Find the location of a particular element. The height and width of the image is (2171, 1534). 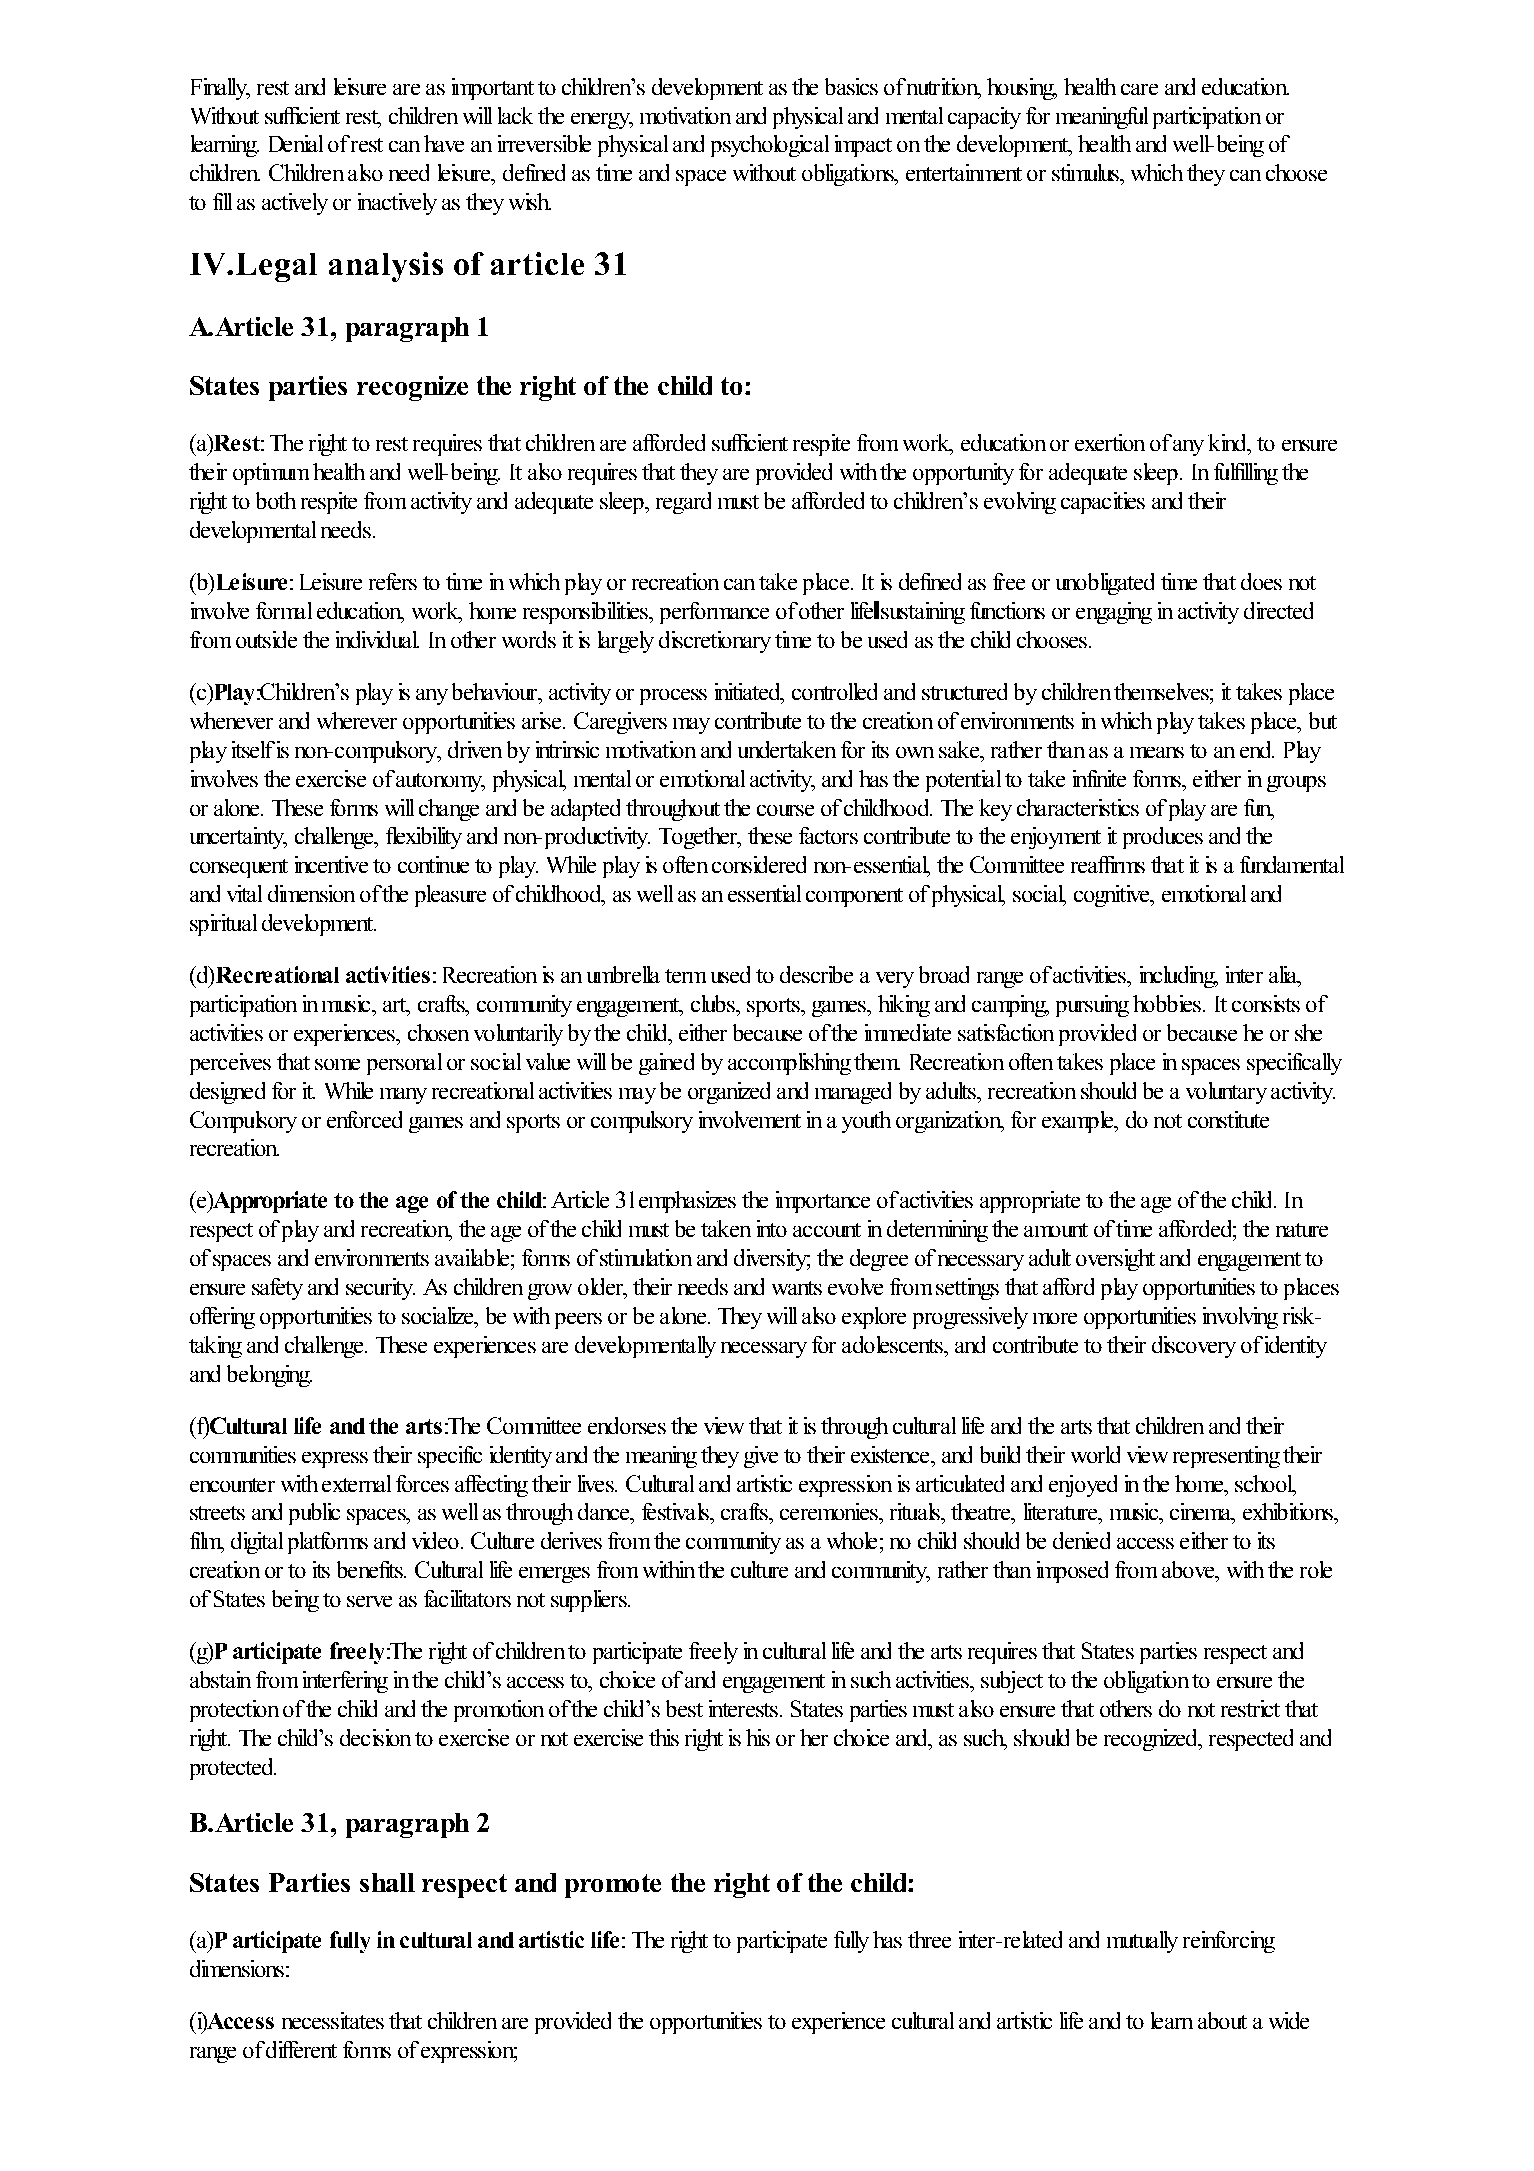

Denial is located at coordinates (296, 143).
